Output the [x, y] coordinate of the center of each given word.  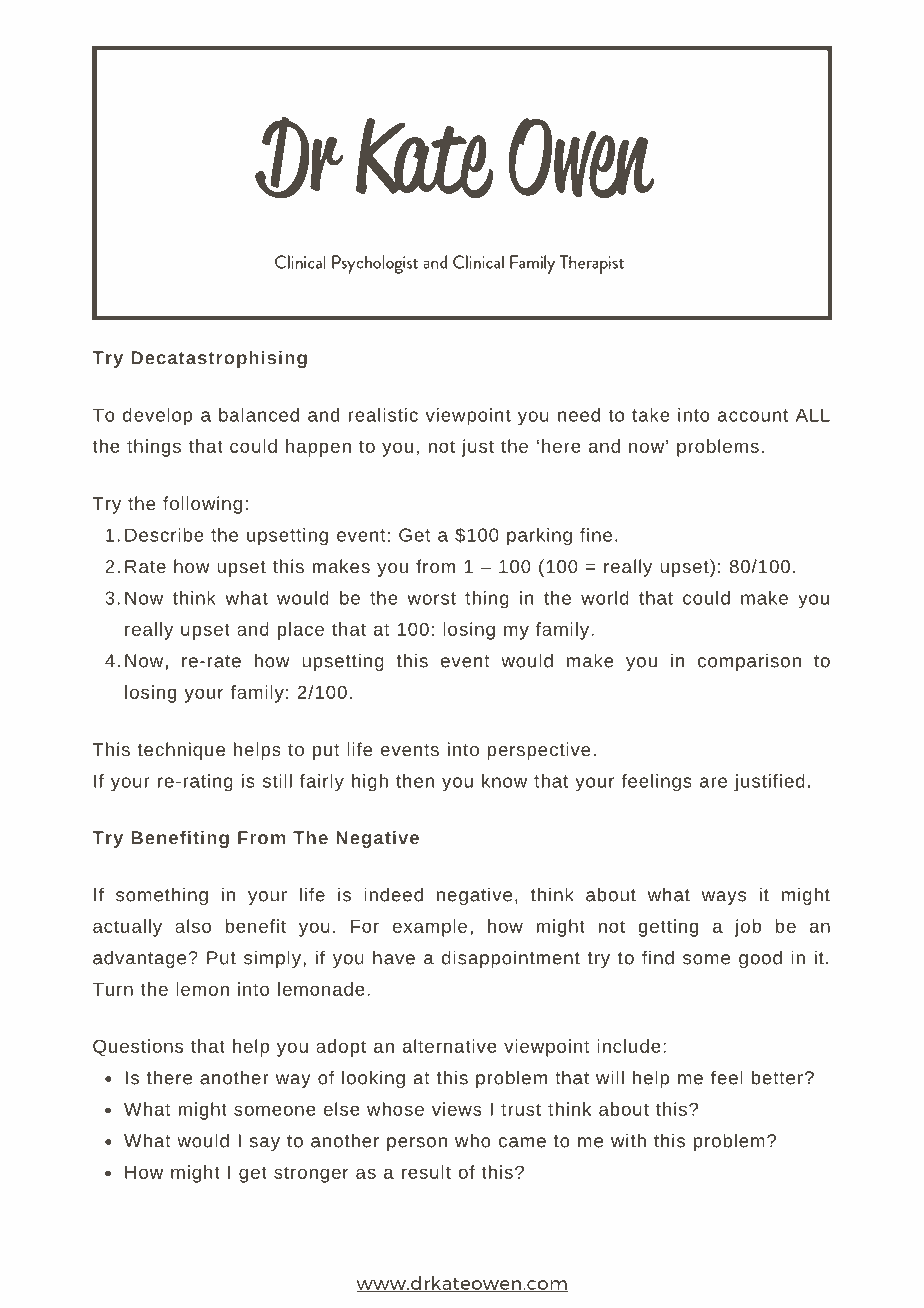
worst [431, 598]
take [651, 415]
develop [158, 417]
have [394, 957]
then [415, 781]
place [301, 631]
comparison [749, 662]
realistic [383, 415]
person [417, 1144]
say [264, 1144]
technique [181, 751]
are [713, 782]
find [658, 957]
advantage [141, 959]
